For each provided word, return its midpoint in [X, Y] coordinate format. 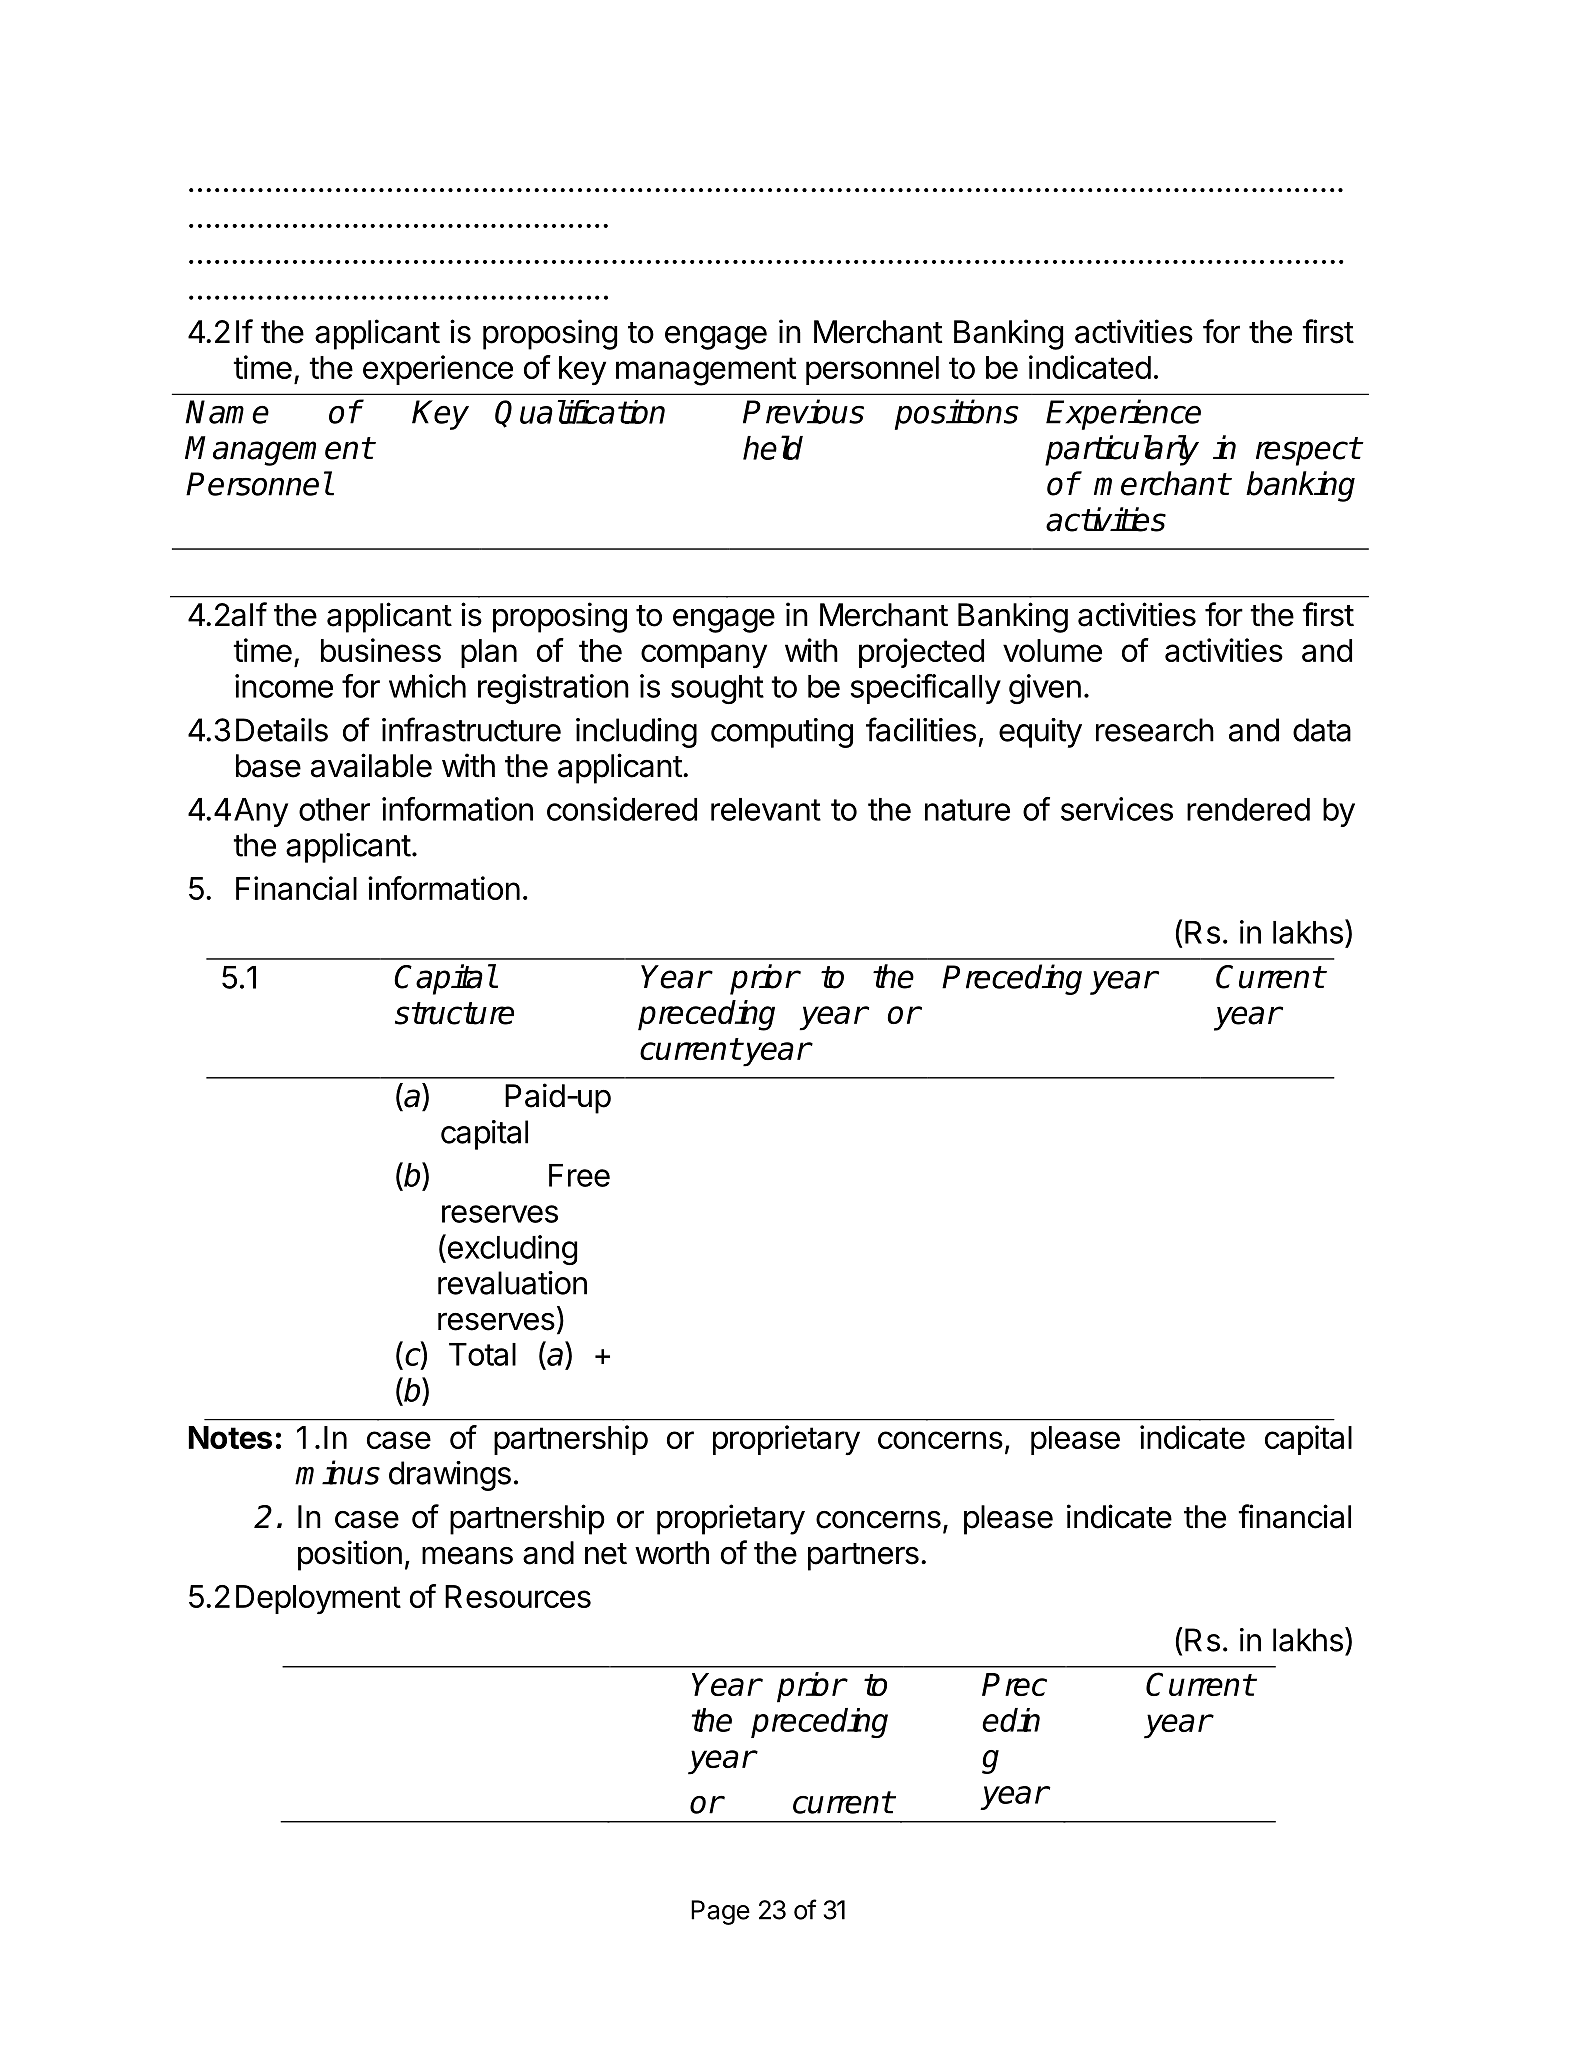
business [381, 650]
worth [672, 1553]
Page [720, 1912]
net [606, 1554]
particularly [1122, 450]
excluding [511, 1249]
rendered [1248, 809]
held [773, 447]
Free [579, 1175]
